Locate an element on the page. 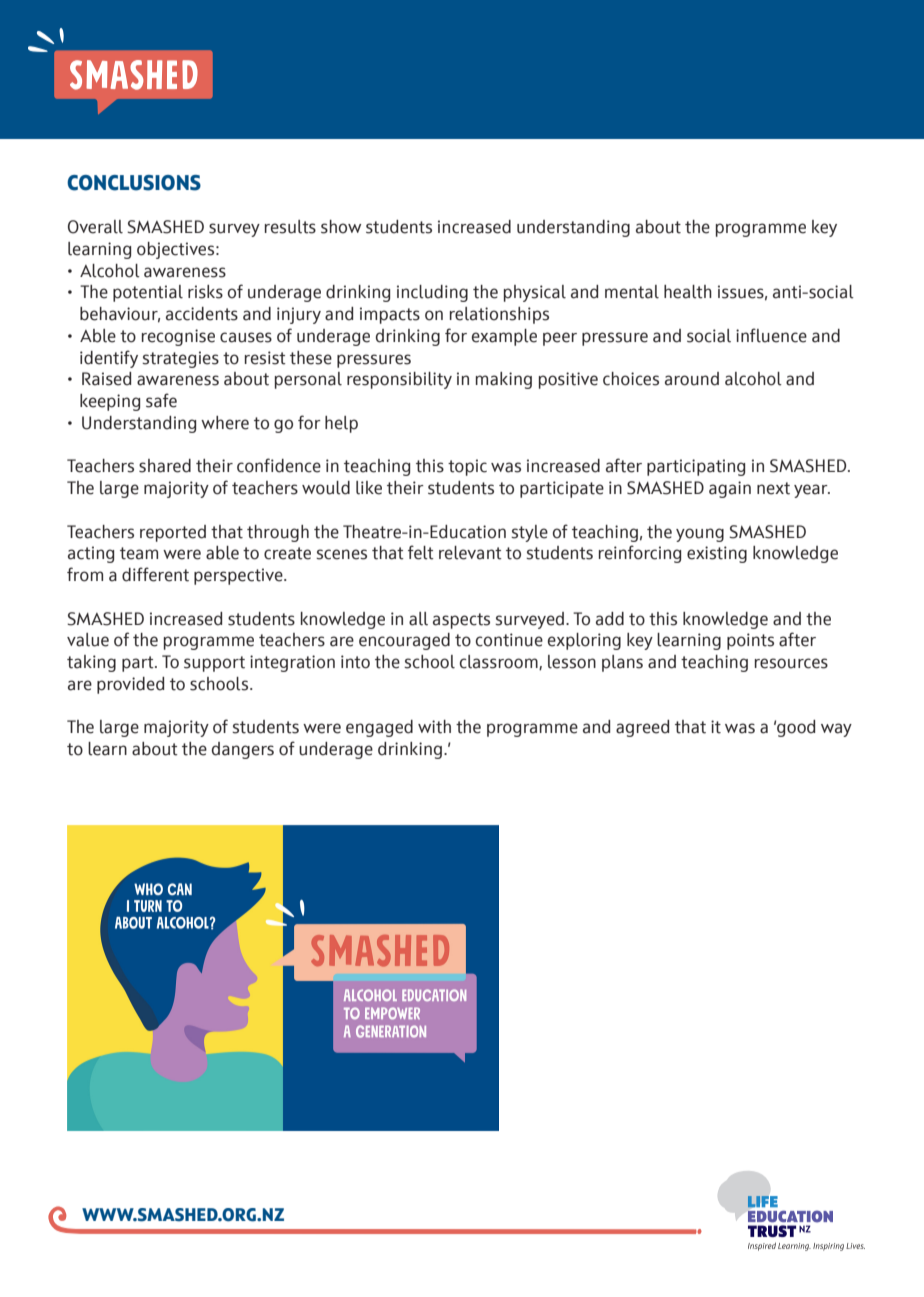 The width and height of the page is (924, 1297). shared is located at coordinates (165, 466).
